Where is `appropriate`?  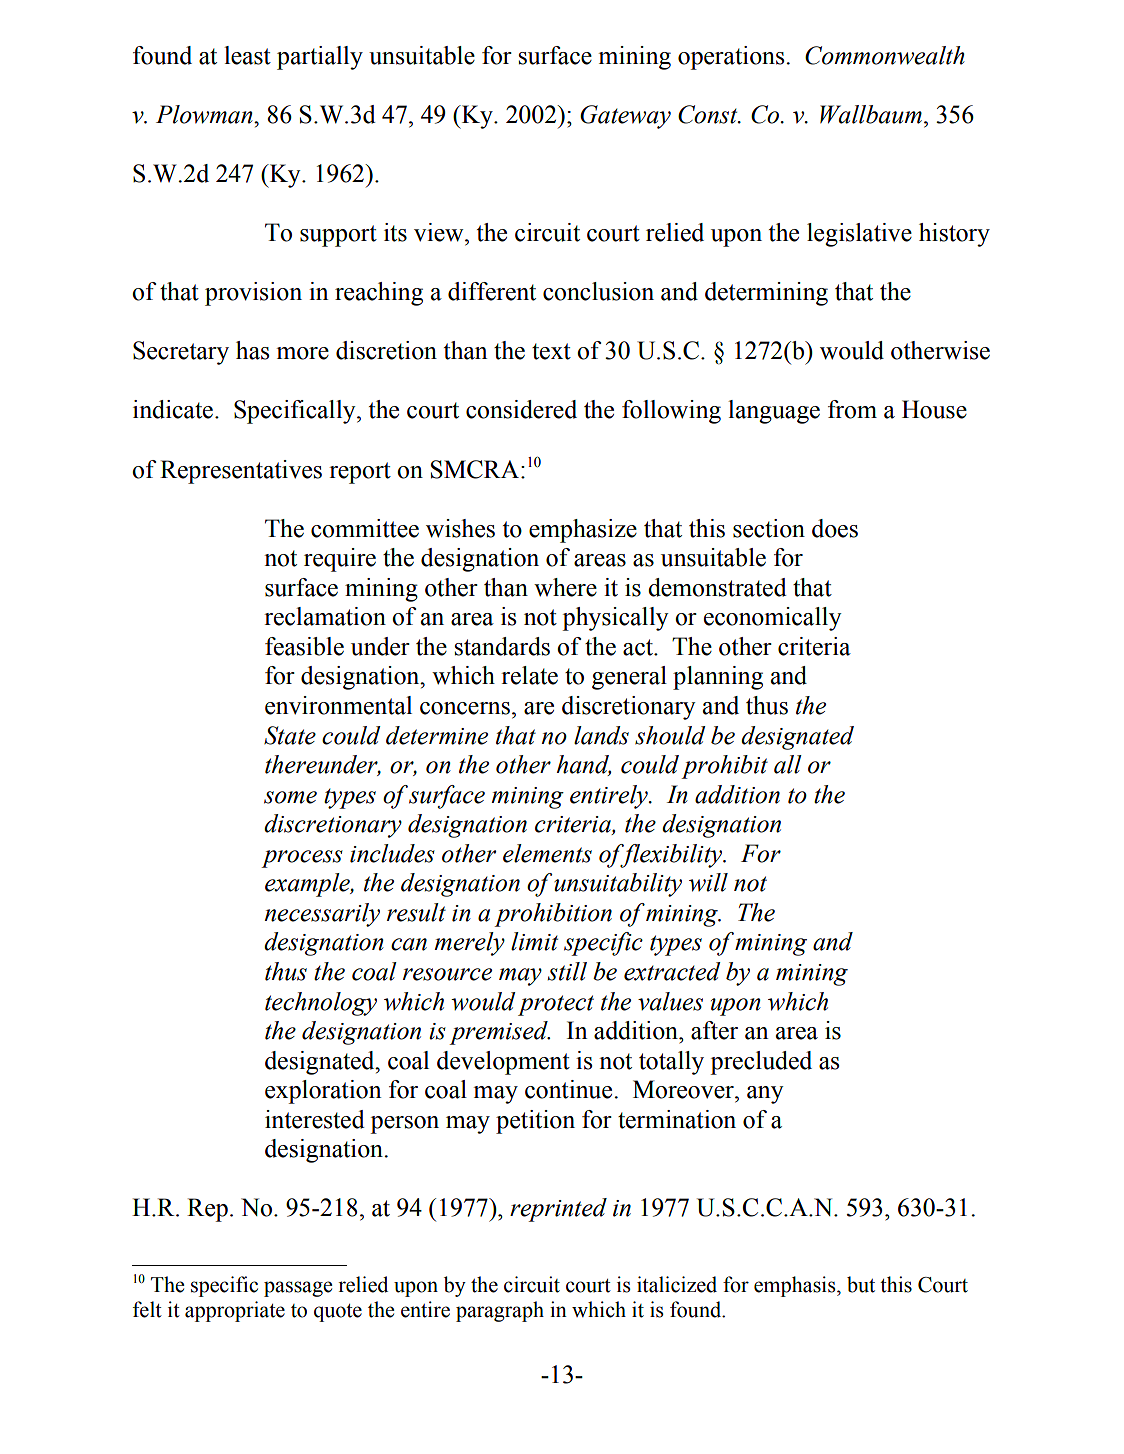
appropriate is located at coordinates (235, 1311).
